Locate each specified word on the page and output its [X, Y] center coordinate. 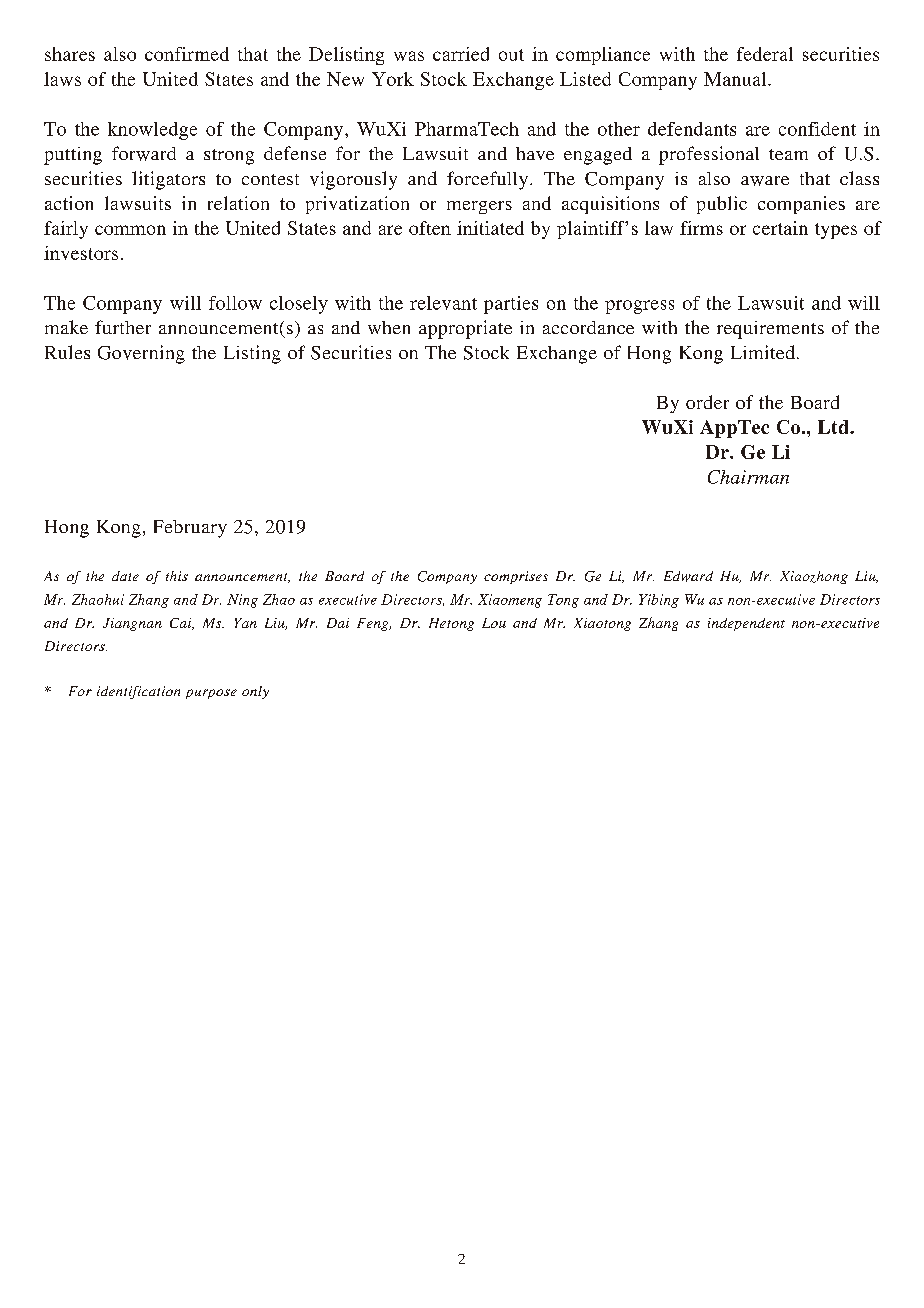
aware [765, 181]
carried [461, 54]
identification [138, 692]
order [707, 402]
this [177, 576]
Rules [67, 352]
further [123, 327]
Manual [736, 79]
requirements [770, 330]
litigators [168, 180]
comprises [516, 577]
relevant [443, 303]
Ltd [834, 427]
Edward [688, 576]
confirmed [187, 54]
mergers [479, 207]
